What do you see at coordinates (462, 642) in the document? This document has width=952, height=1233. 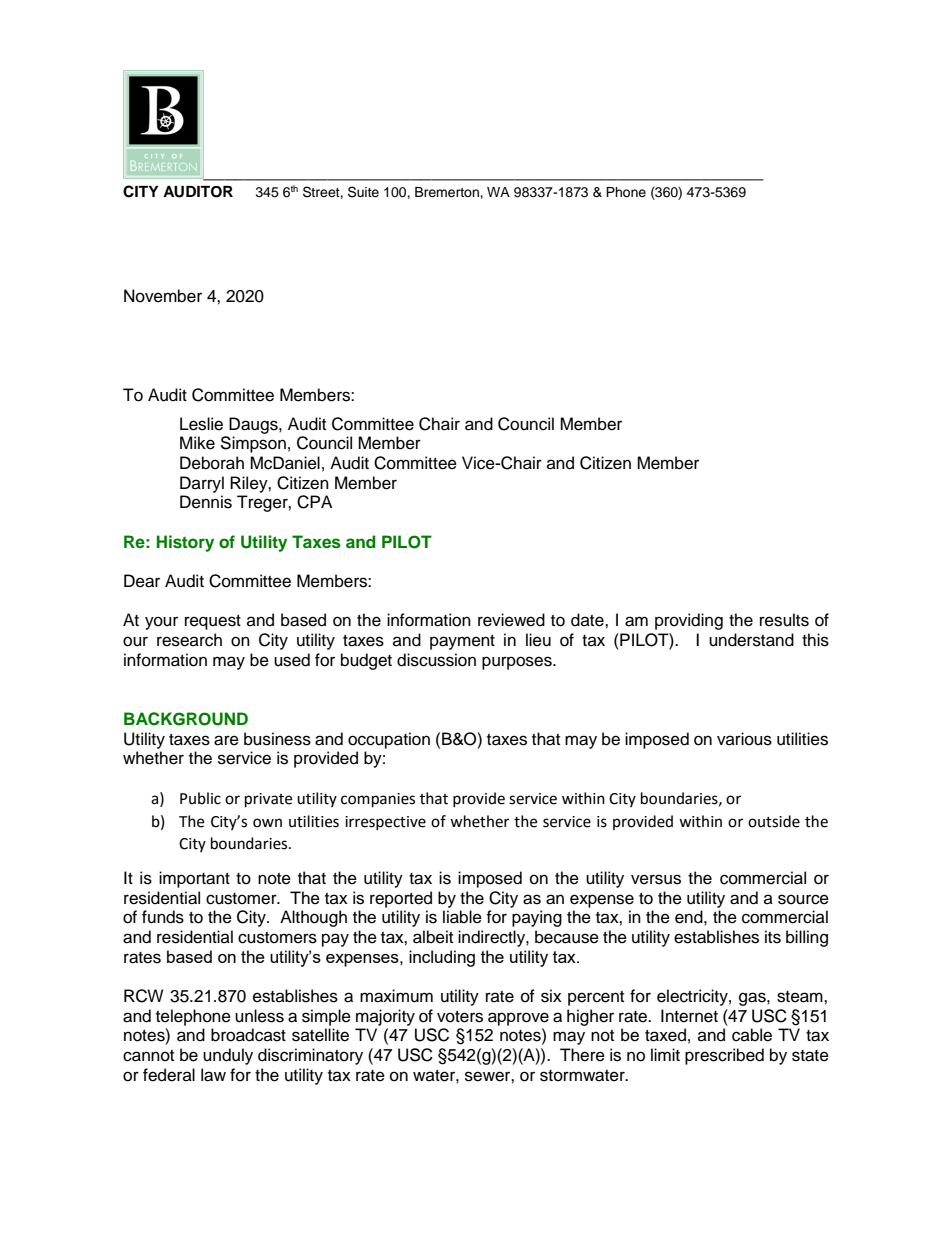 I see `payment` at bounding box center [462, 642].
